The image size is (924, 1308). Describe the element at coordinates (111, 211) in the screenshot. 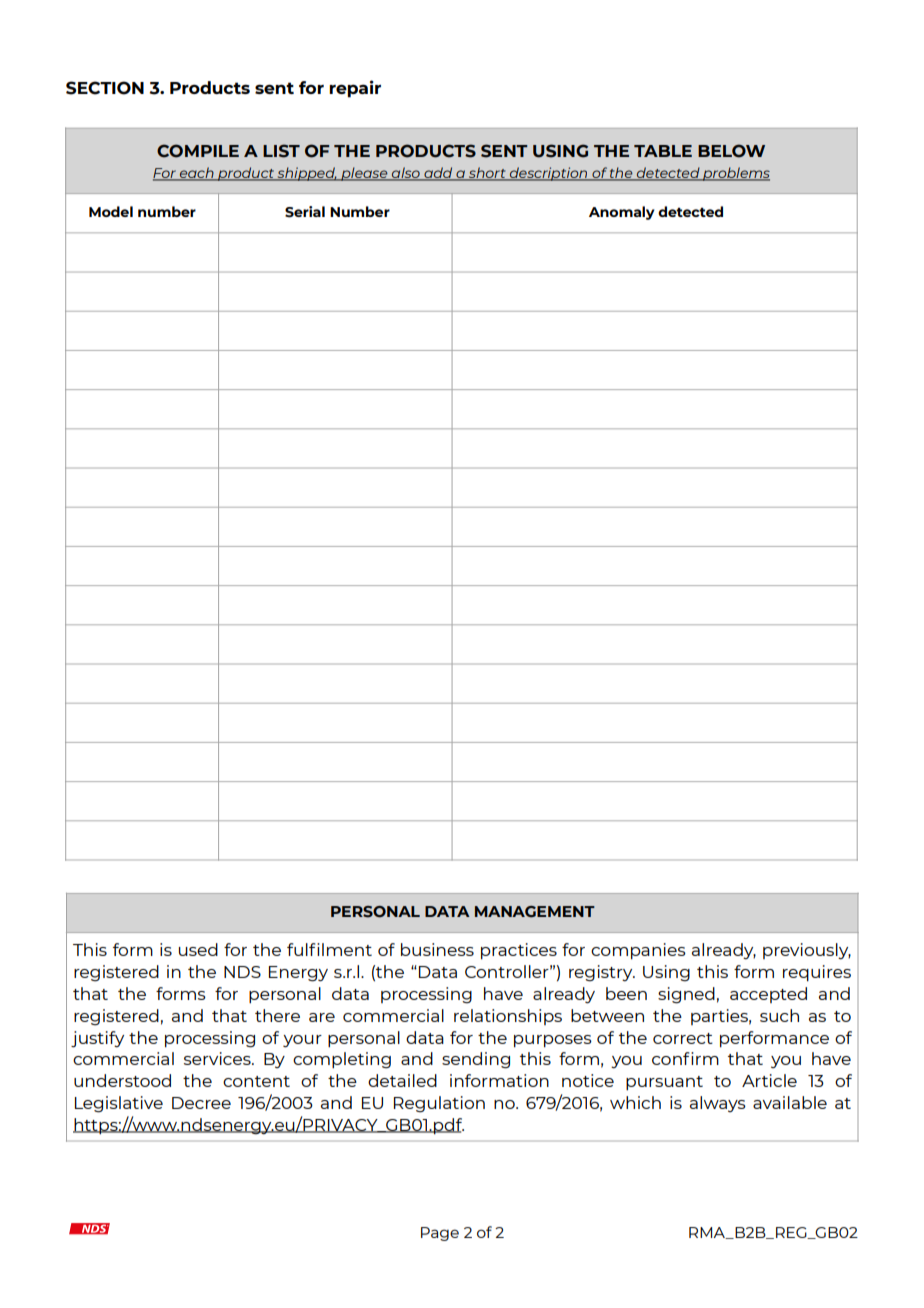

I see `Model` at that location.
